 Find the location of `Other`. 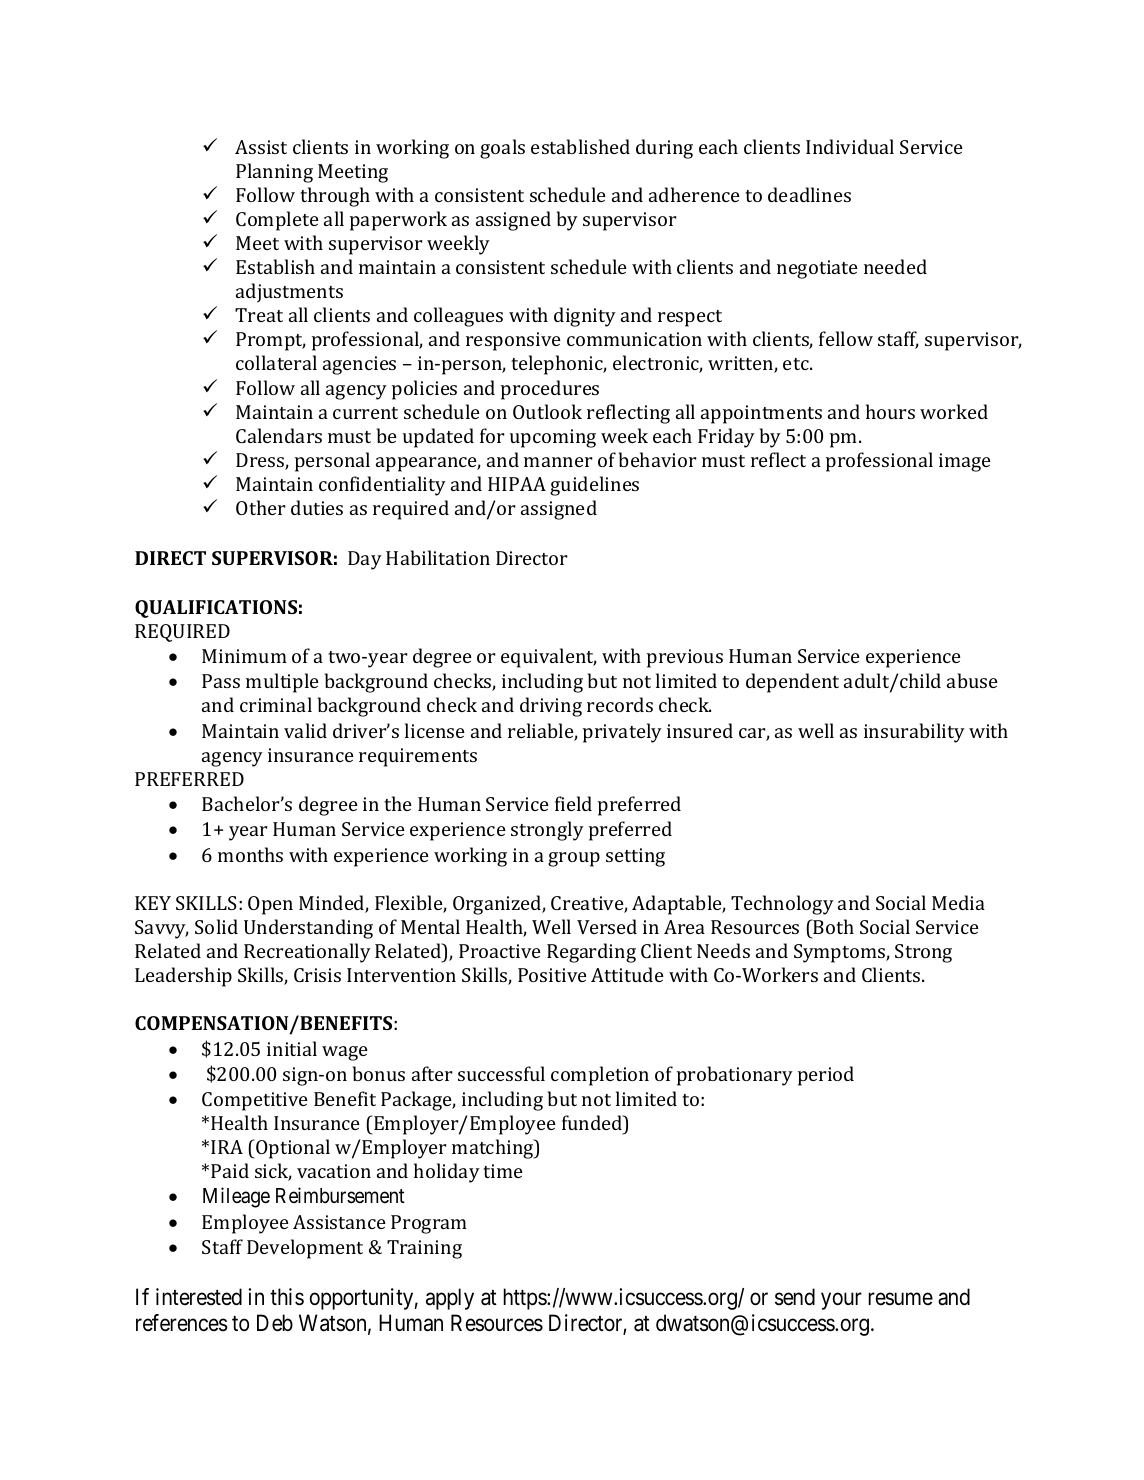

Other is located at coordinates (261, 507).
